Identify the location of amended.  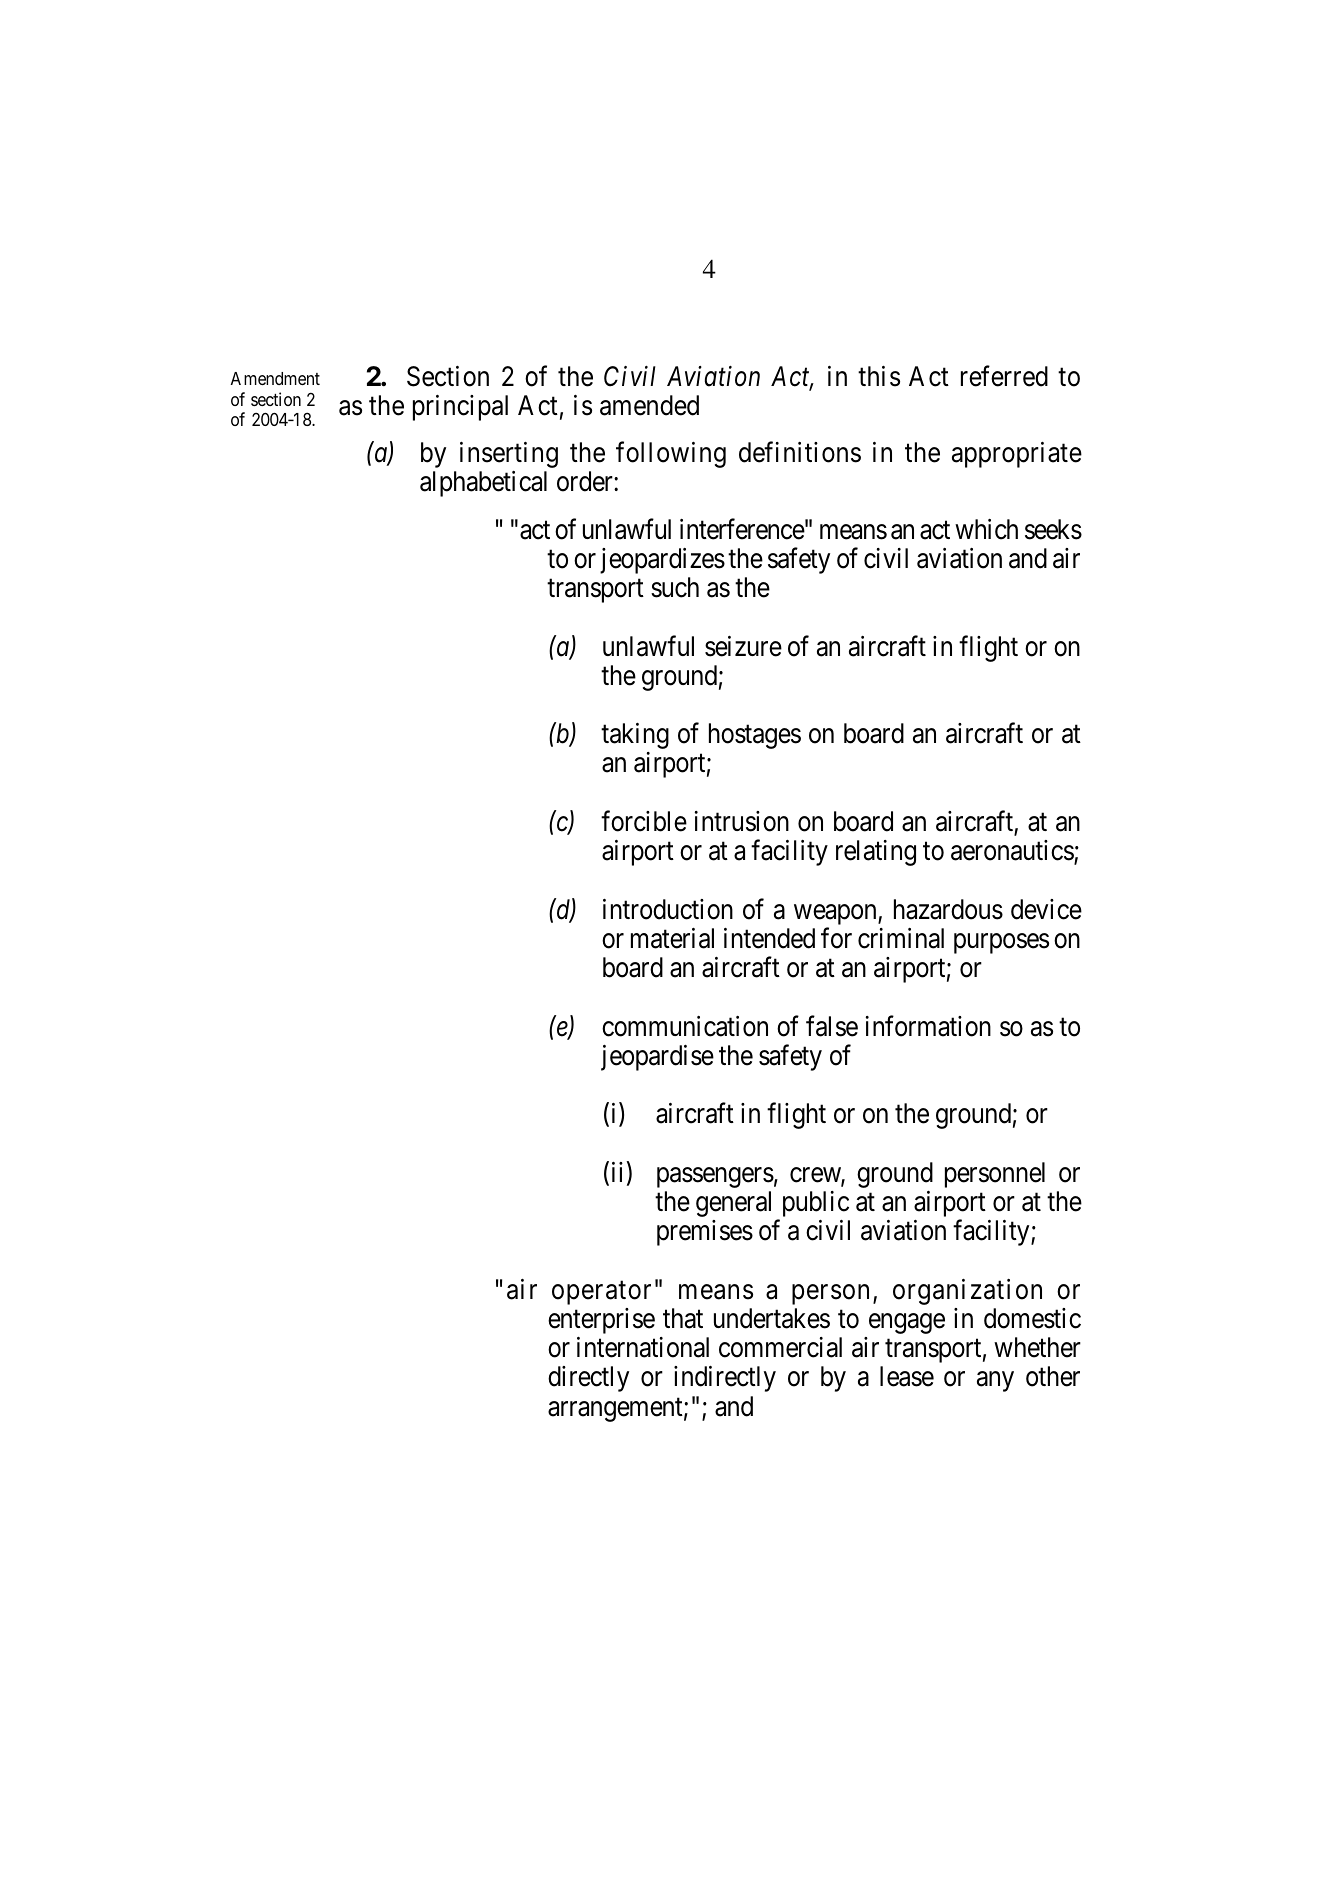
(649, 405).
